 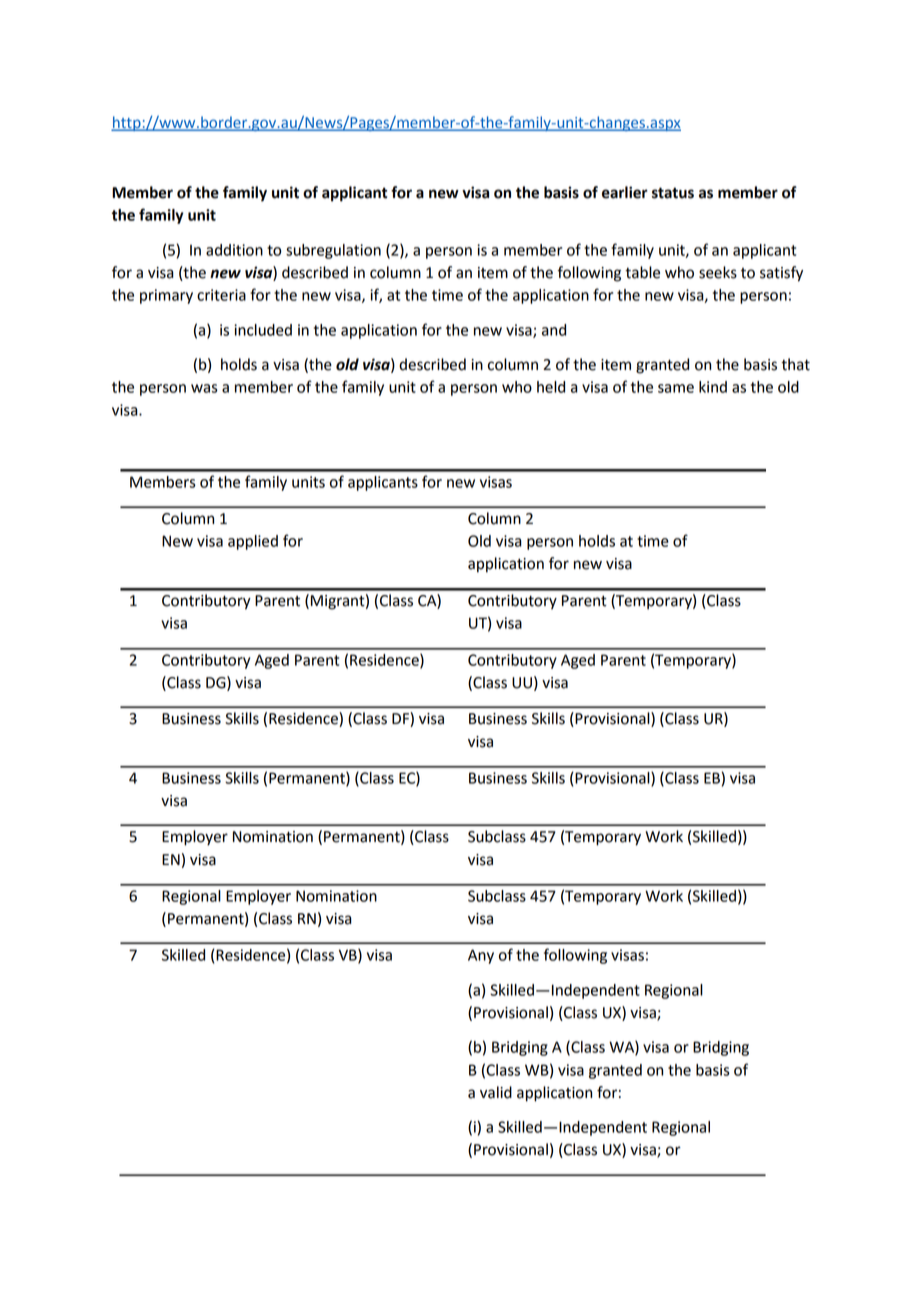 What do you see at coordinates (625, 192) in the document?
I see `earlier` at bounding box center [625, 192].
